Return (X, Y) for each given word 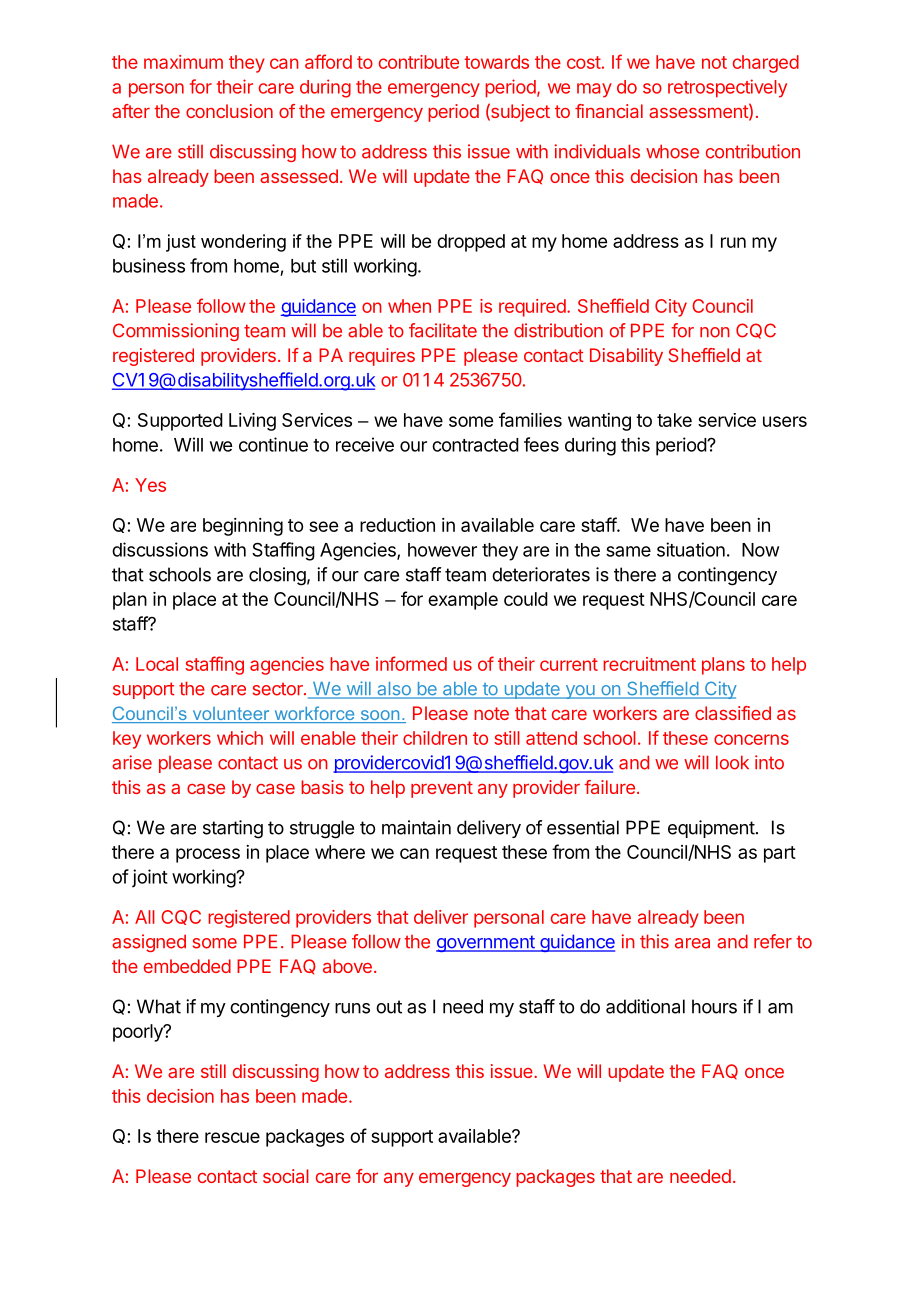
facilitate (443, 330)
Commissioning (176, 332)
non (715, 332)
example (463, 601)
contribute (419, 62)
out (389, 1007)
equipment (711, 829)
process (208, 855)
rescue (232, 1137)
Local (157, 664)
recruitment (649, 664)
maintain (416, 827)
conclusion (229, 111)
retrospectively (727, 88)
